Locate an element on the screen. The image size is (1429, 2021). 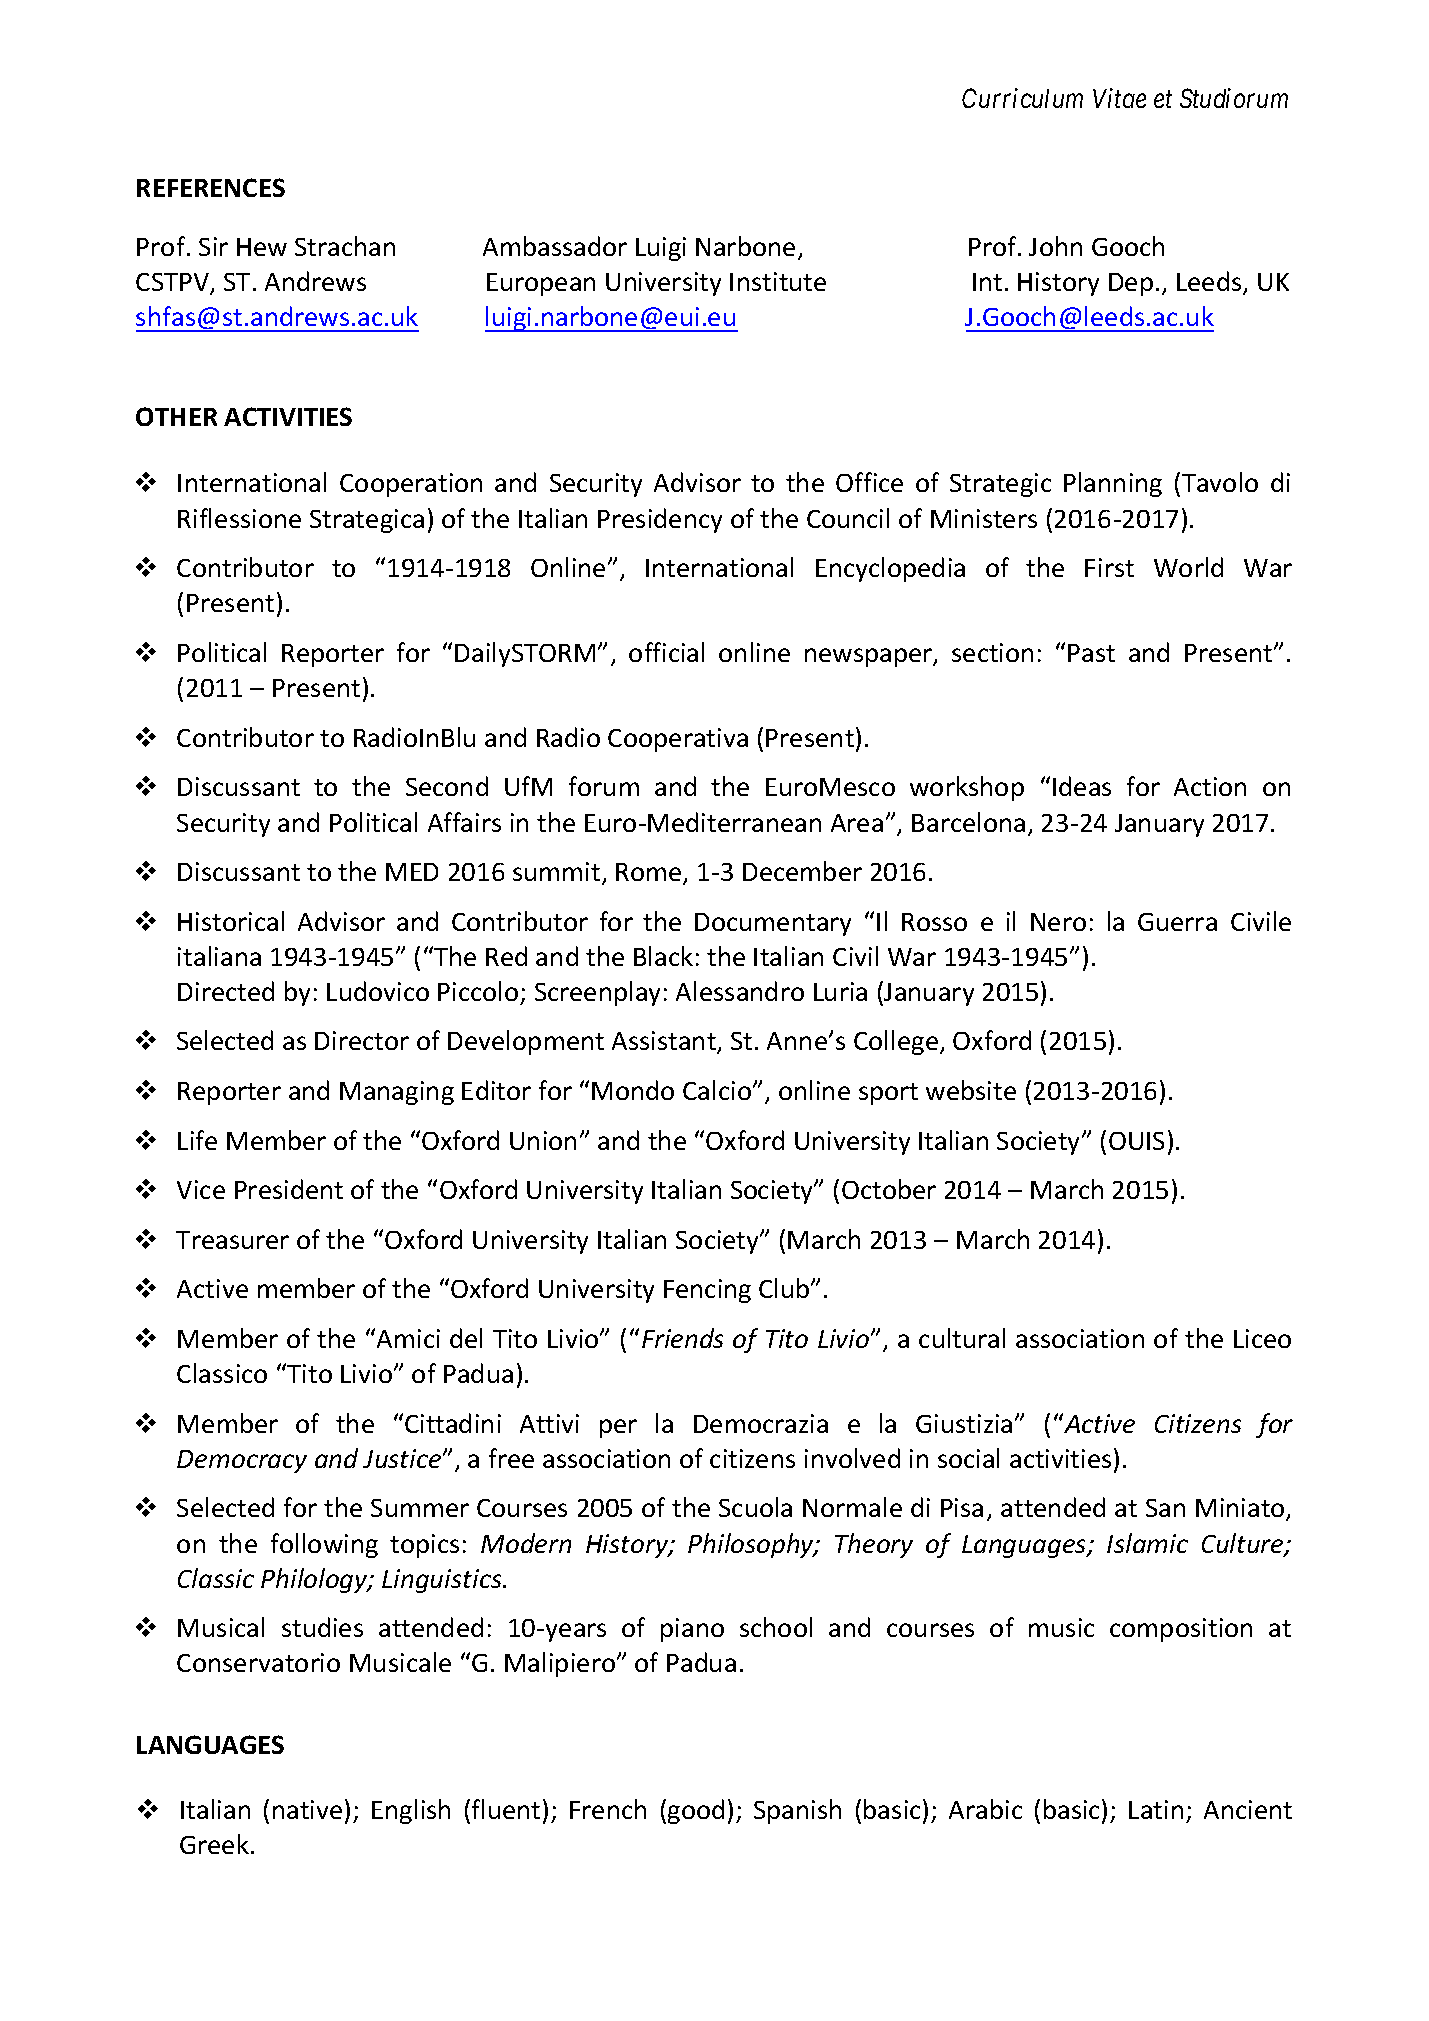
Cooperation is located at coordinates (411, 485).
